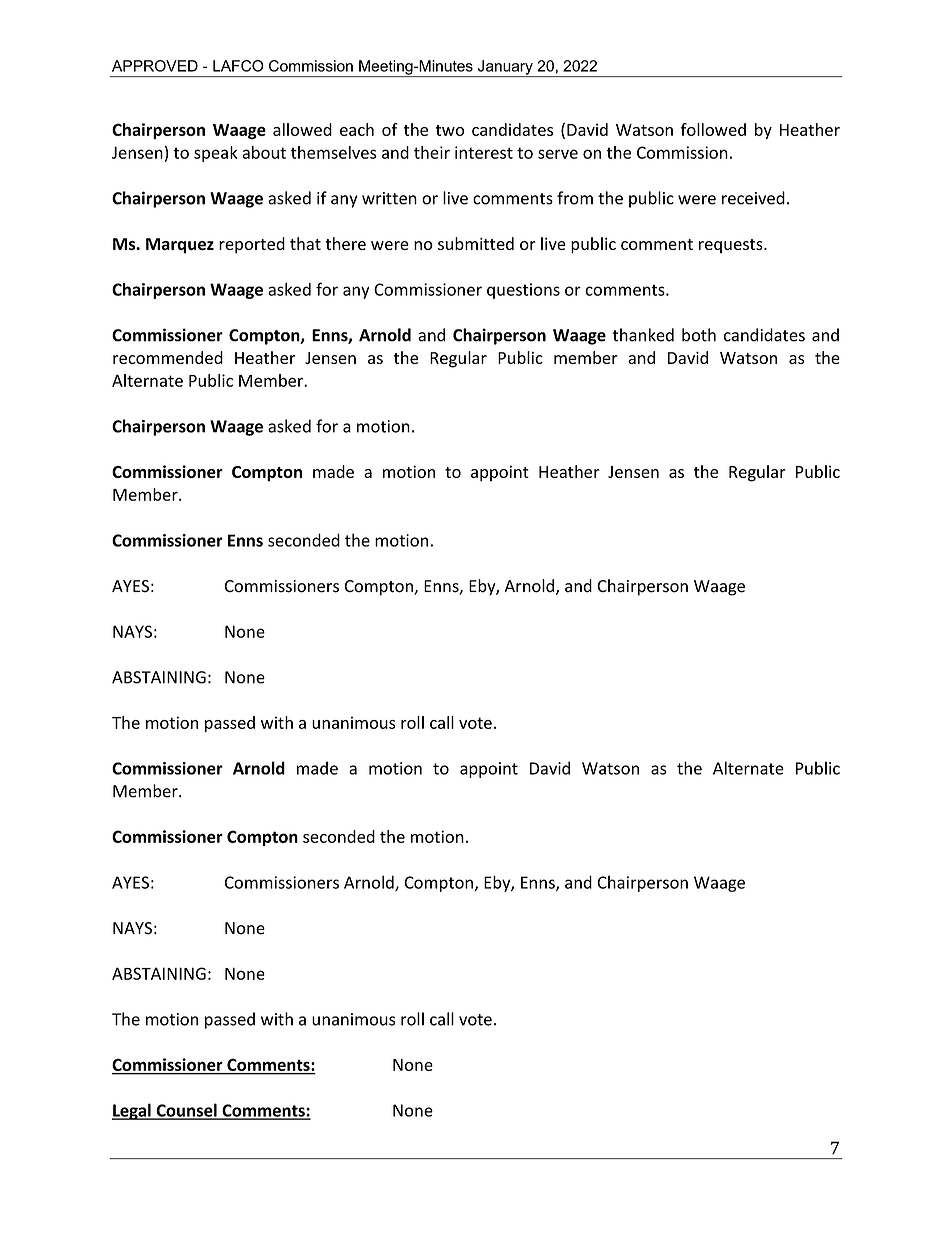 This screenshot has height=1233, width=952. Describe the element at coordinates (449, 130) in the screenshot. I see `two` at that location.
